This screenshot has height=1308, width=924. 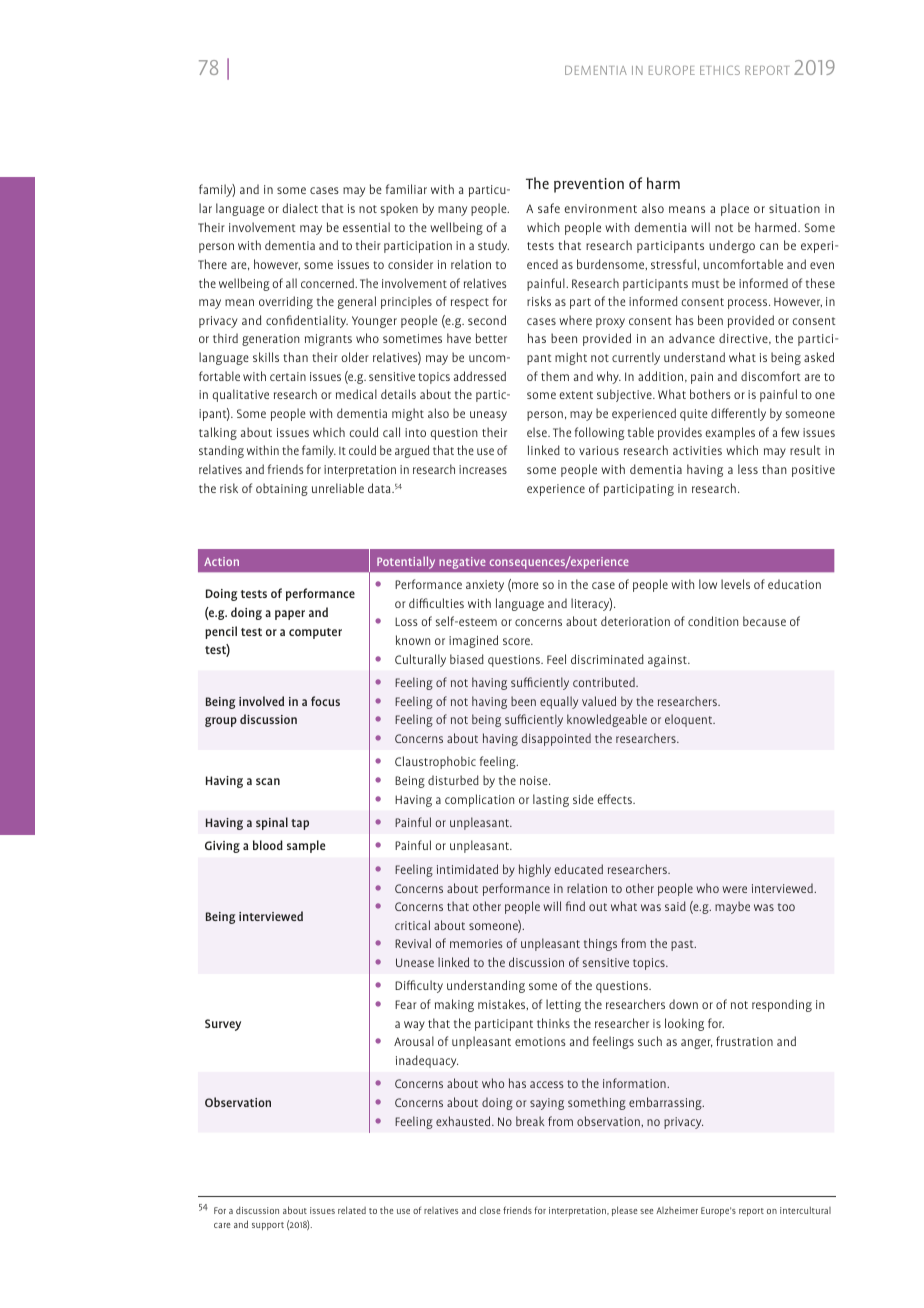 What do you see at coordinates (268, 1226) in the screenshot?
I see `support` at bounding box center [268, 1226].
